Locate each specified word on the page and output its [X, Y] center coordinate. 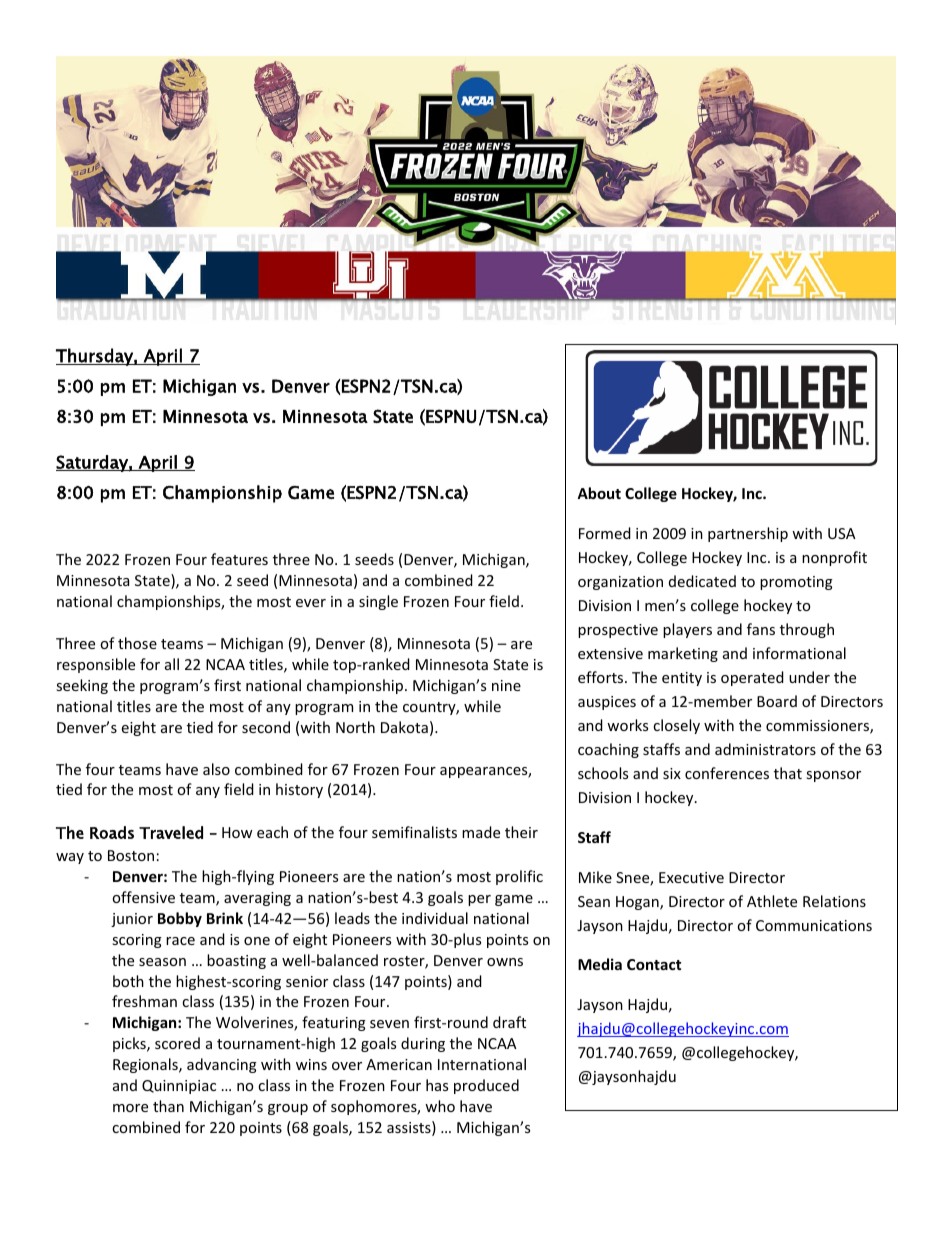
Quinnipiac [179, 1087]
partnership [748, 534]
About [599, 493]
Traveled [171, 832]
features [239, 559]
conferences [727, 773]
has [437, 1085]
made [481, 832]
